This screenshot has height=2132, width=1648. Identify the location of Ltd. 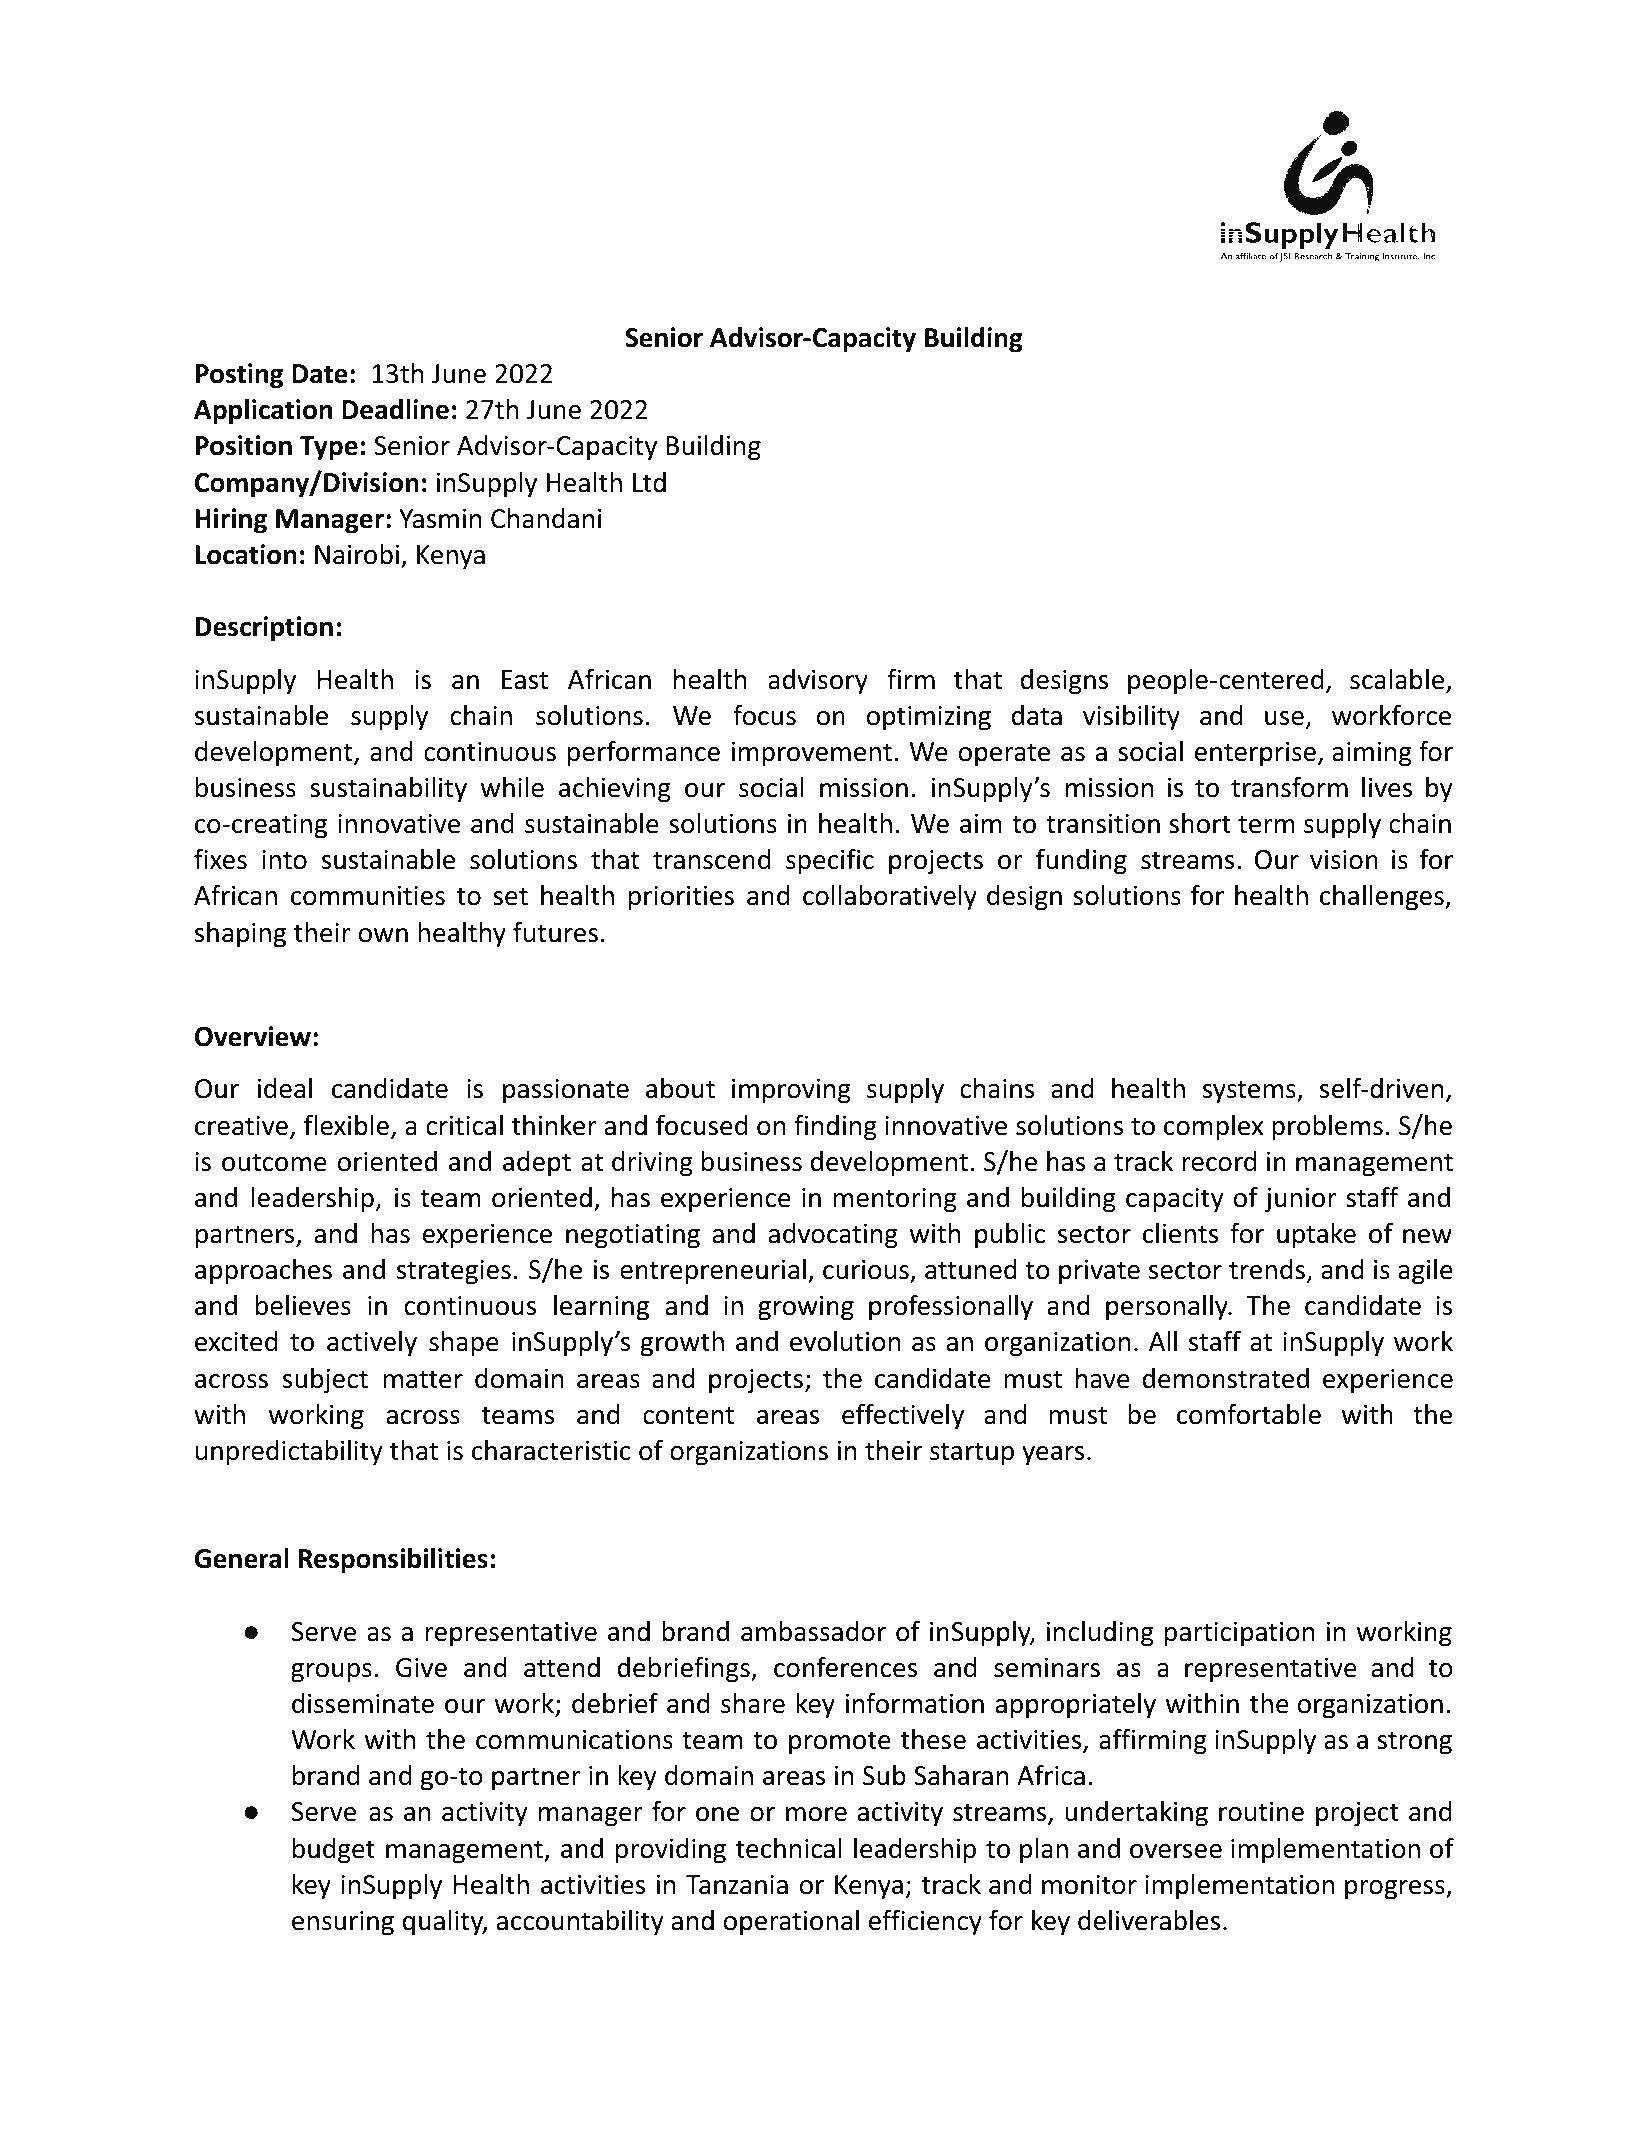
(649, 482).
